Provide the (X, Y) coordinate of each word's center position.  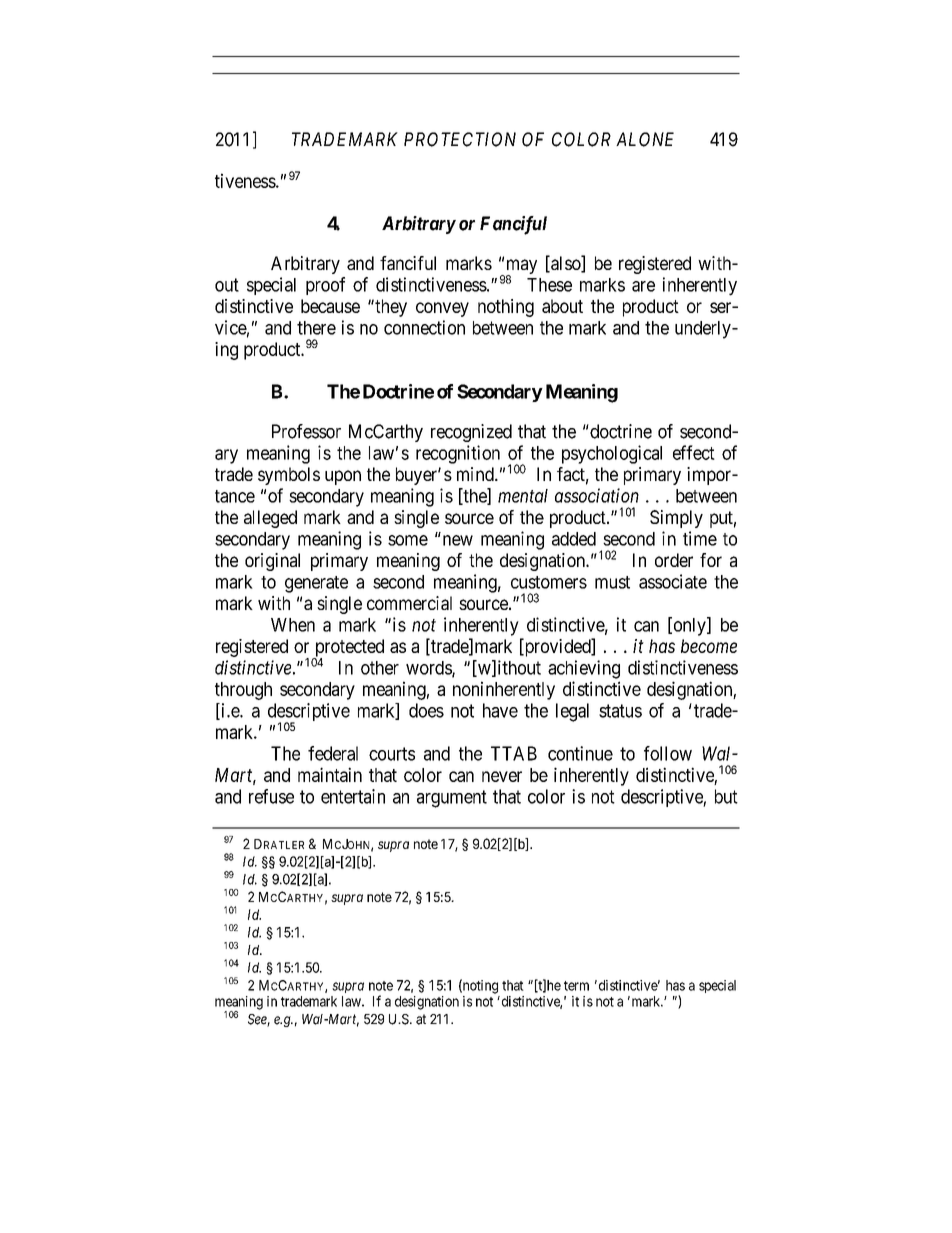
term (576, 986)
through (243, 691)
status (620, 711)
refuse (271, 796)
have (500, 710)
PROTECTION (460, 139)
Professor (306, 431)
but (726, 796)
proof (325, 286)
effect (694, 452)
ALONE (645, 139)
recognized (471, 433)
